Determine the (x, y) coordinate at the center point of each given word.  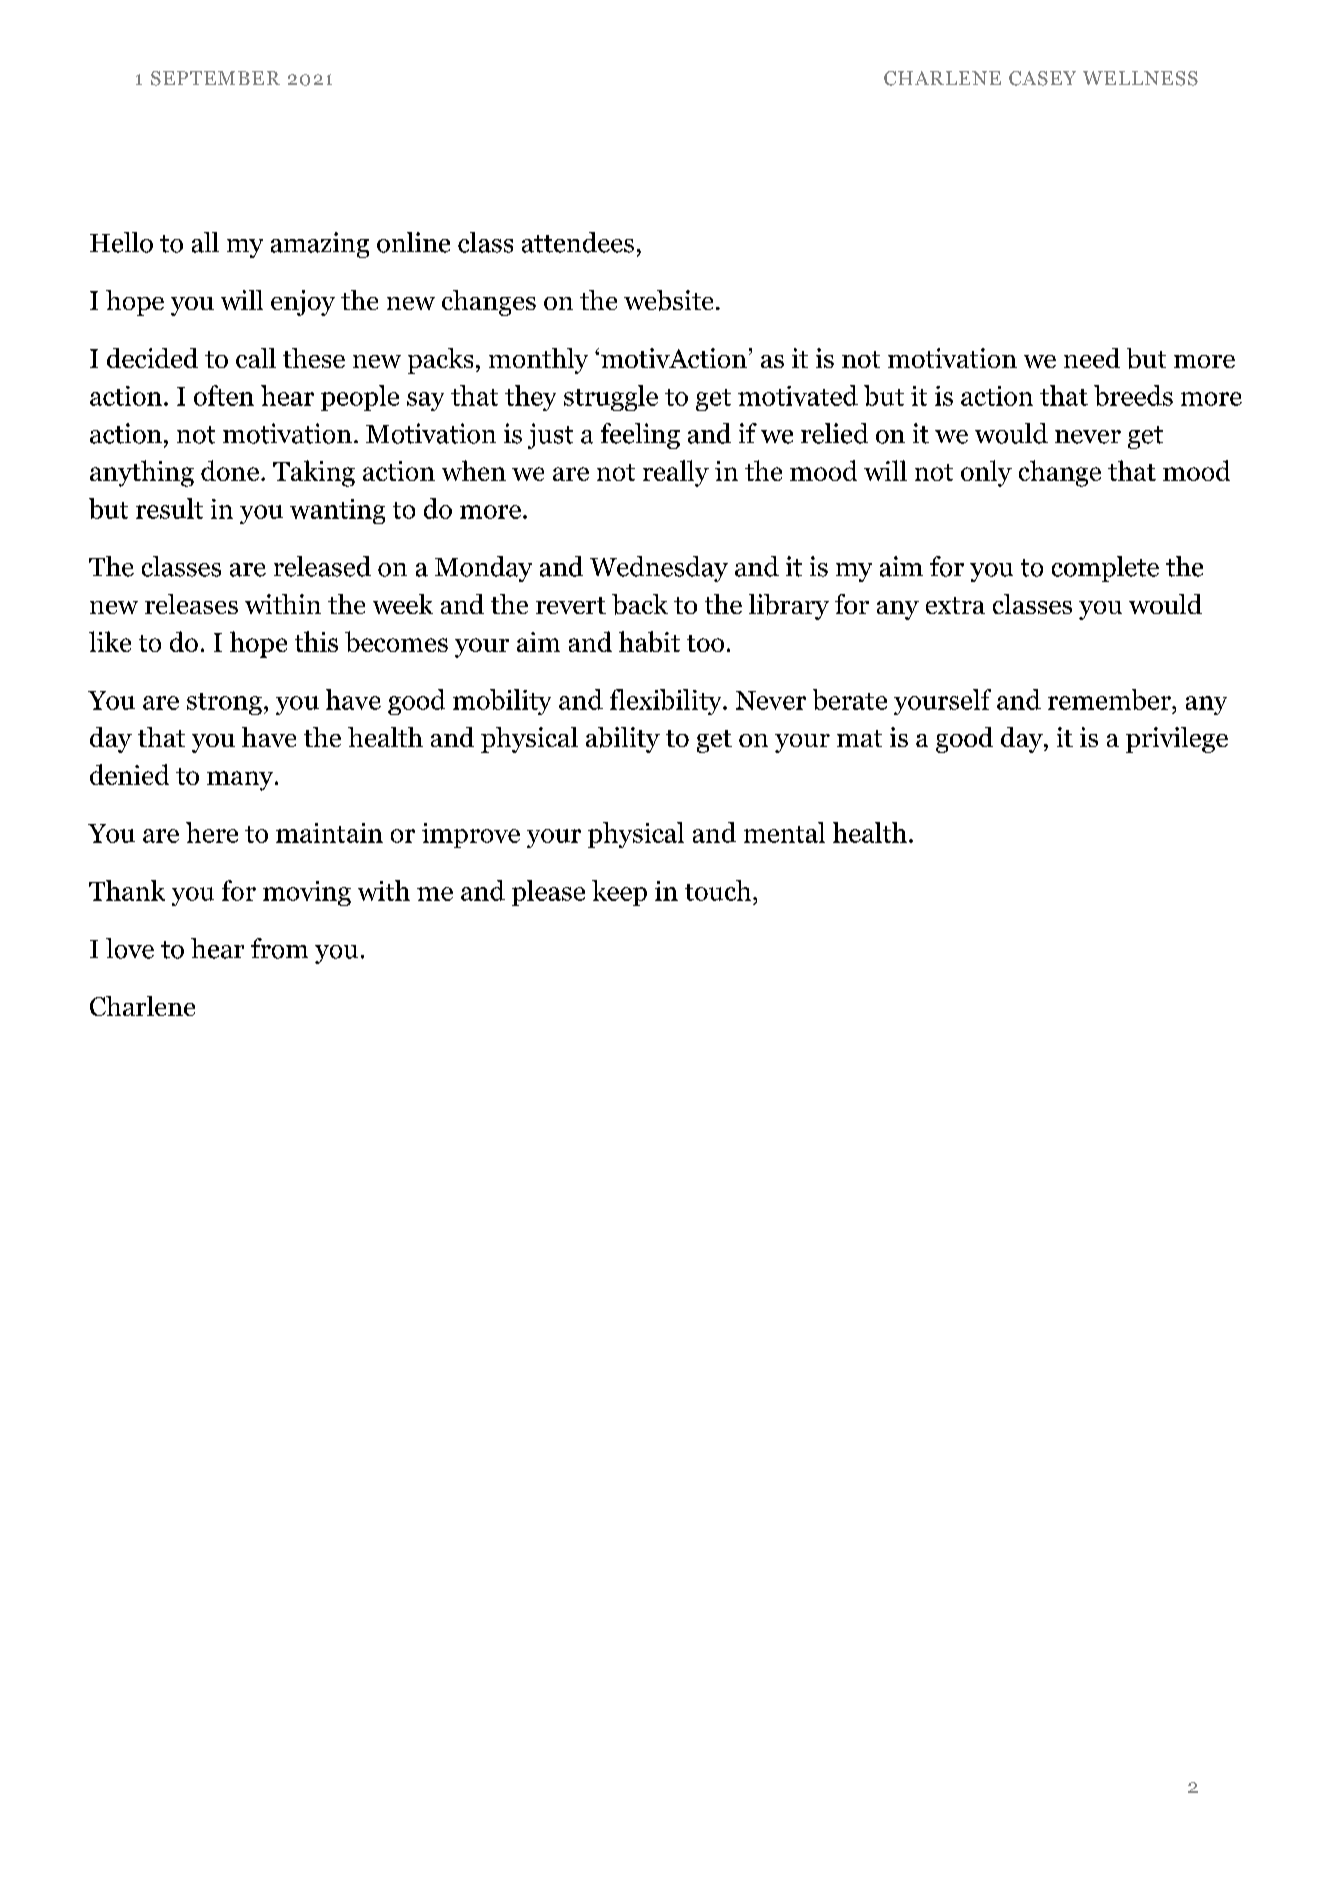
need (1092, 358)
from (279, 948)
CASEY (1042, 78)
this (316, 641)
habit (649, 641)
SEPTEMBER (215, 78)
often (224, 395)
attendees (578, 242)
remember (1110, 699)
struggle (611, 398)
